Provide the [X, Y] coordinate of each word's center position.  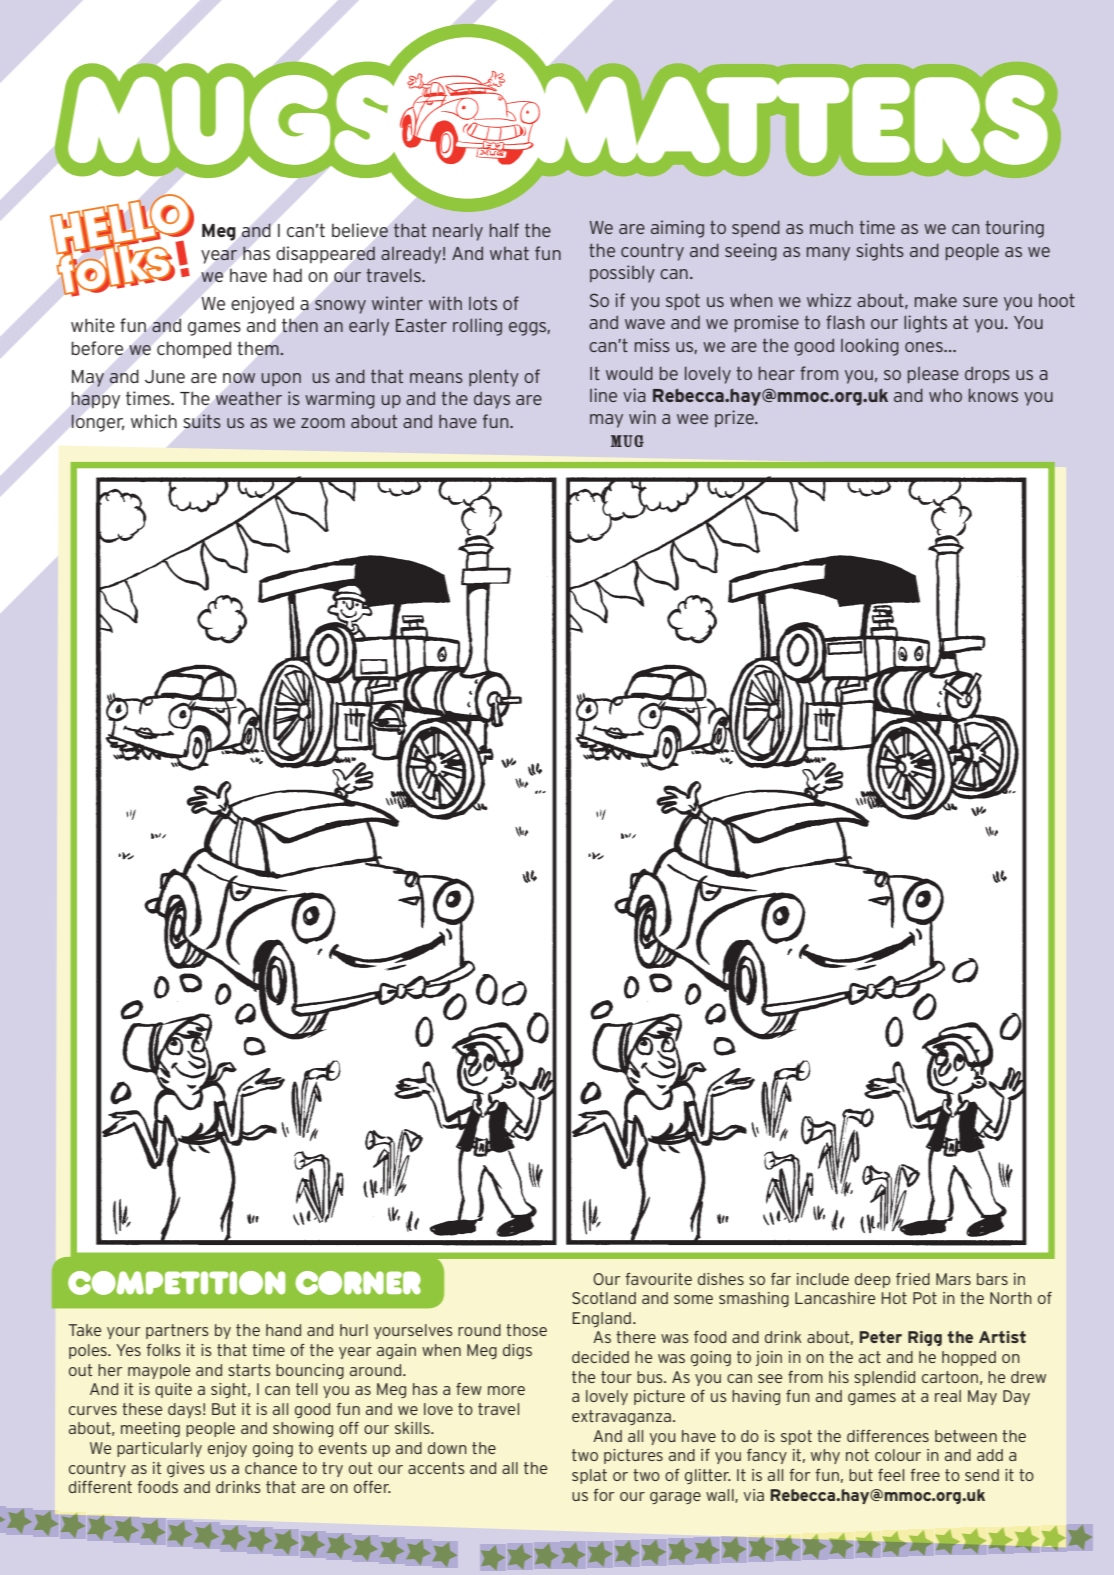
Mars [953, 1279]
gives [186, 1469]
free [925, 1475]
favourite [658, 1279]
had [287, 275]
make [936, 300]
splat [589, 1476]
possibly [622, 274]
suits [202, 421]
